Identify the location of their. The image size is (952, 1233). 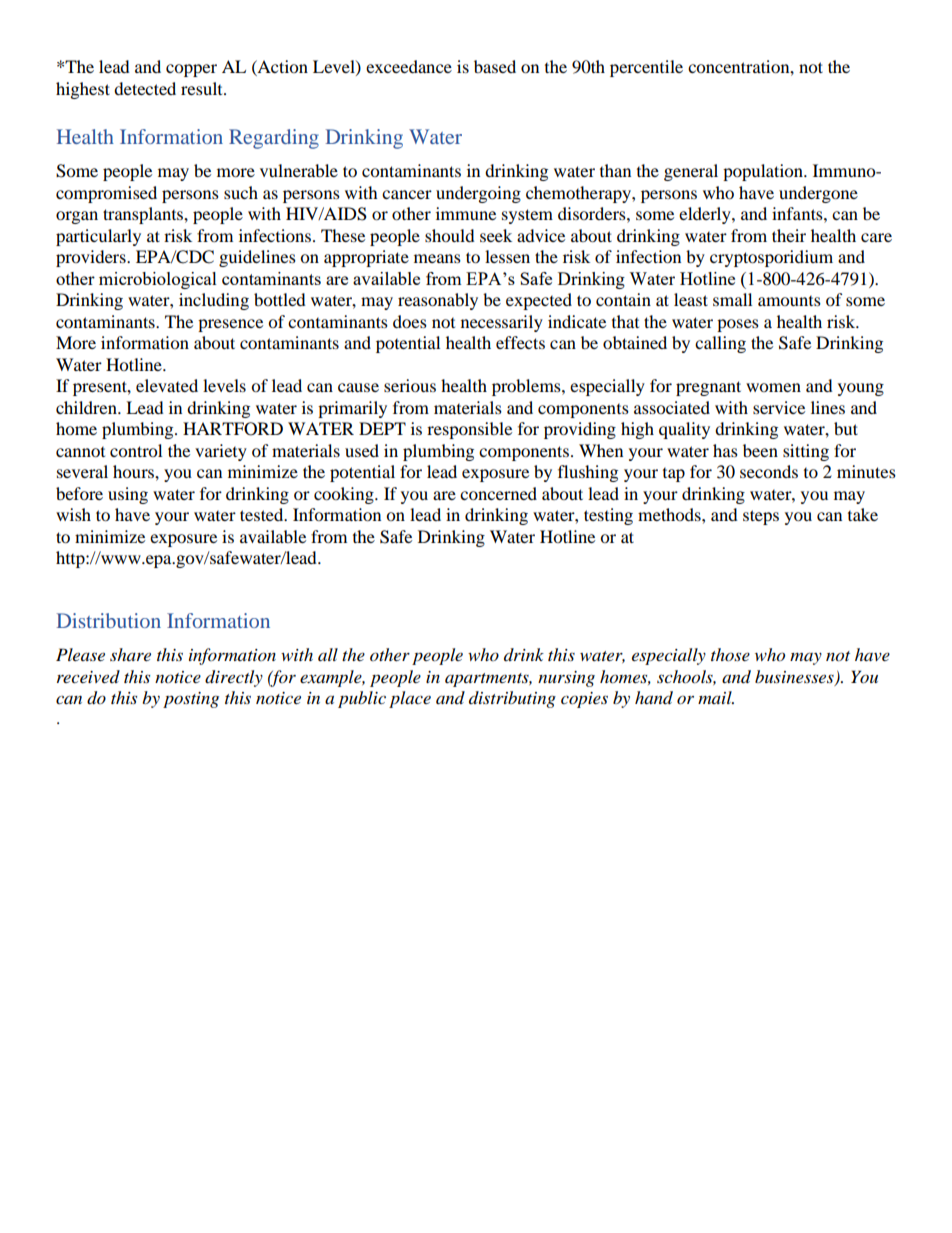
(789, 235).
